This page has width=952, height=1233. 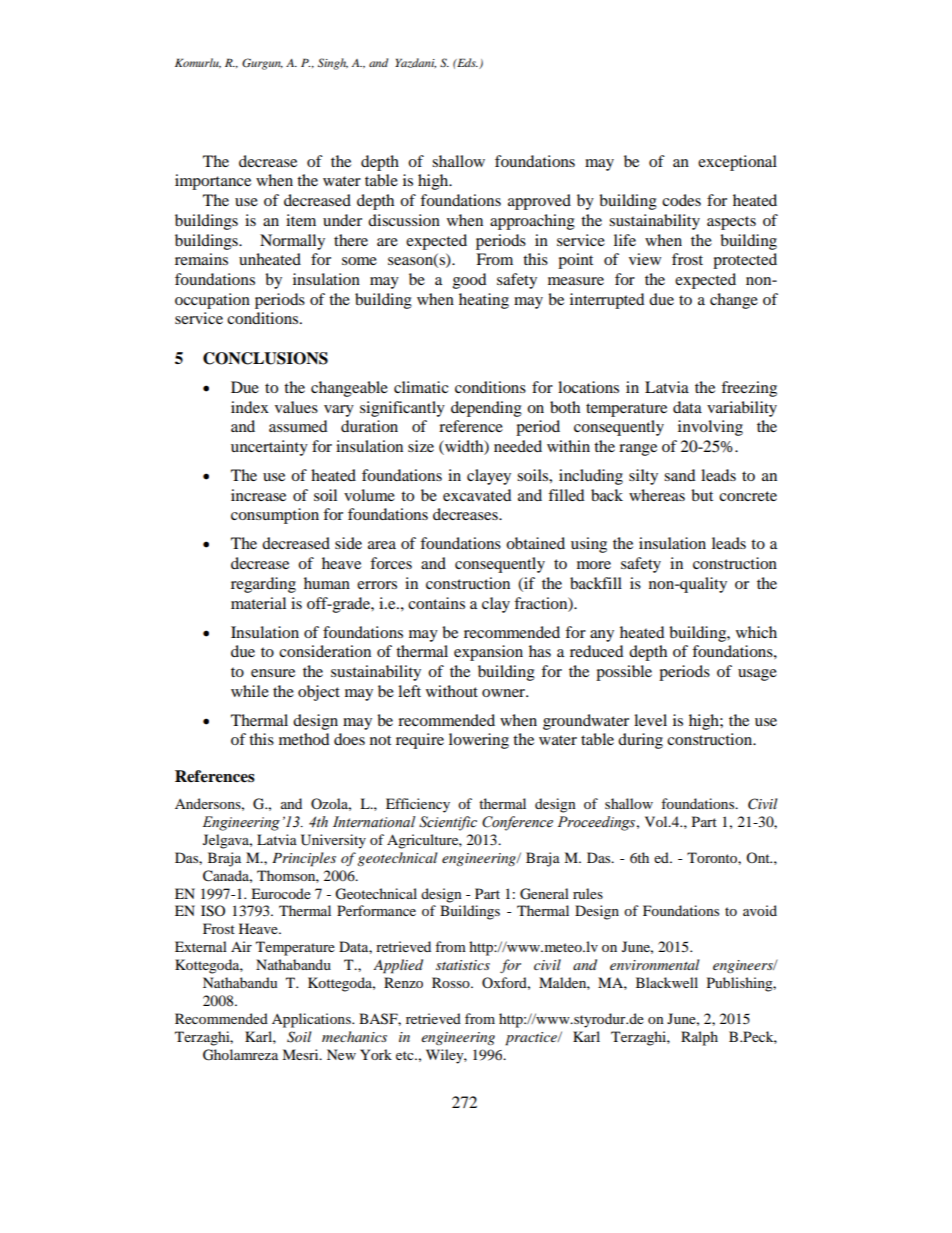 I want to click on Applications, so click(x=312, y=1020).
